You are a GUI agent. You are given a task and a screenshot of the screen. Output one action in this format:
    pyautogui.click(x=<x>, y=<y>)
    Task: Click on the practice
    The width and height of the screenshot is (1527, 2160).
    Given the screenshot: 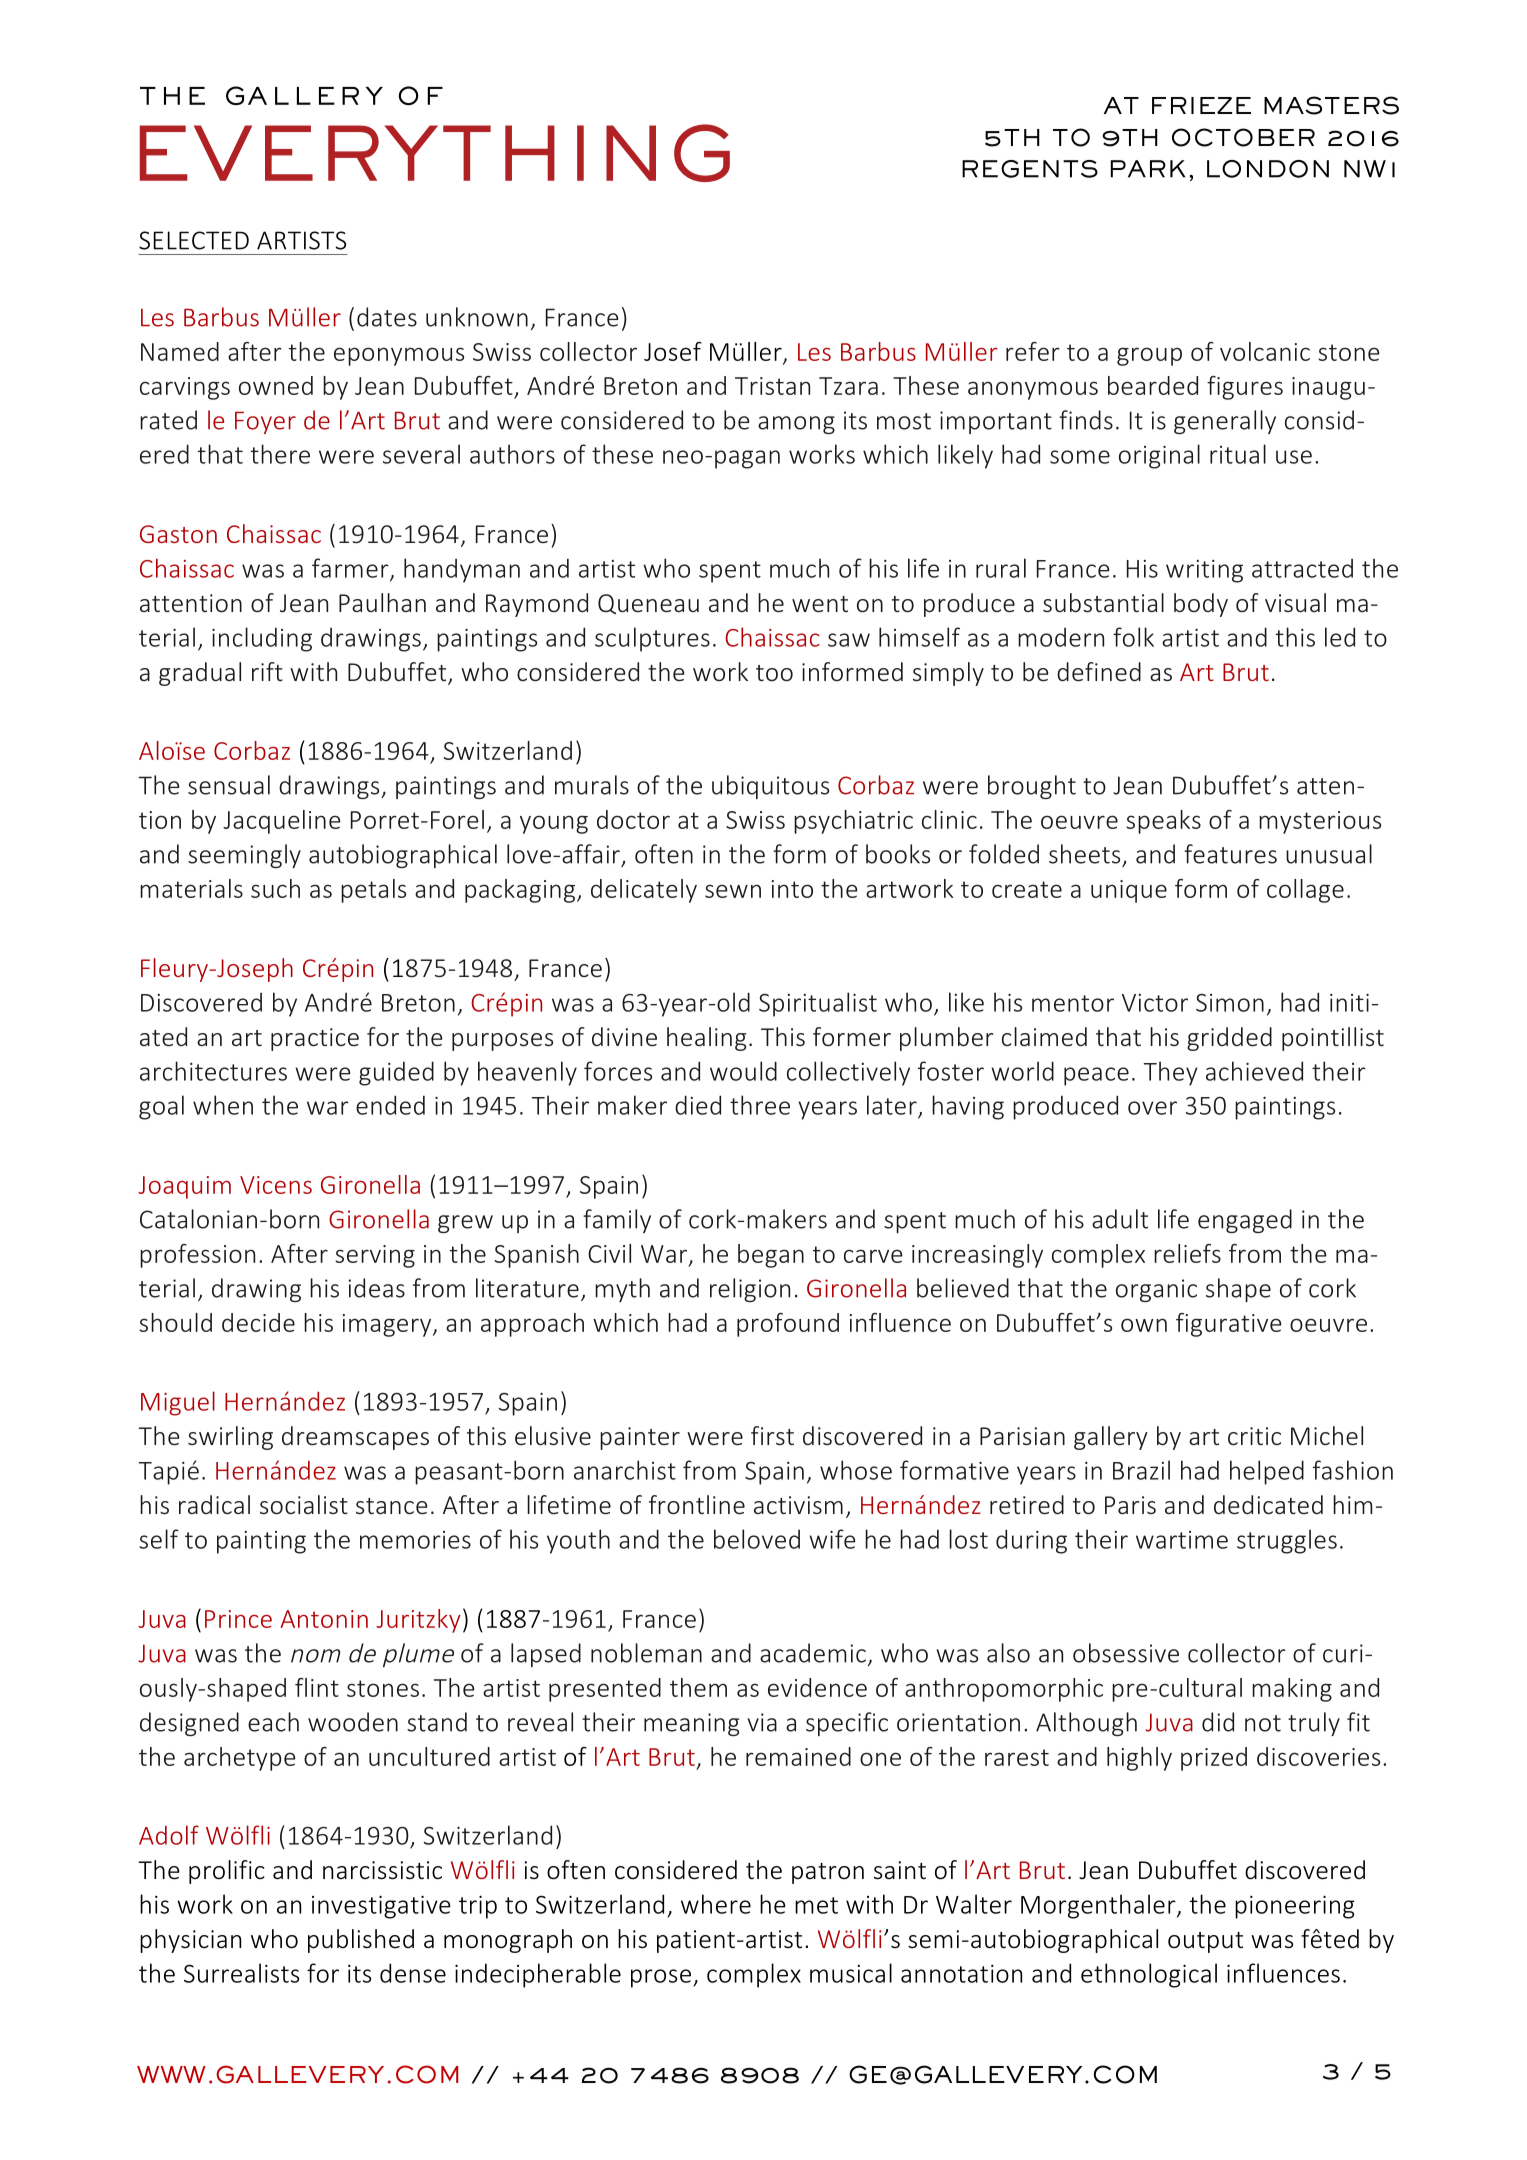 What is the action you would take?
    pyautogui.click(x=315, y=1039)
